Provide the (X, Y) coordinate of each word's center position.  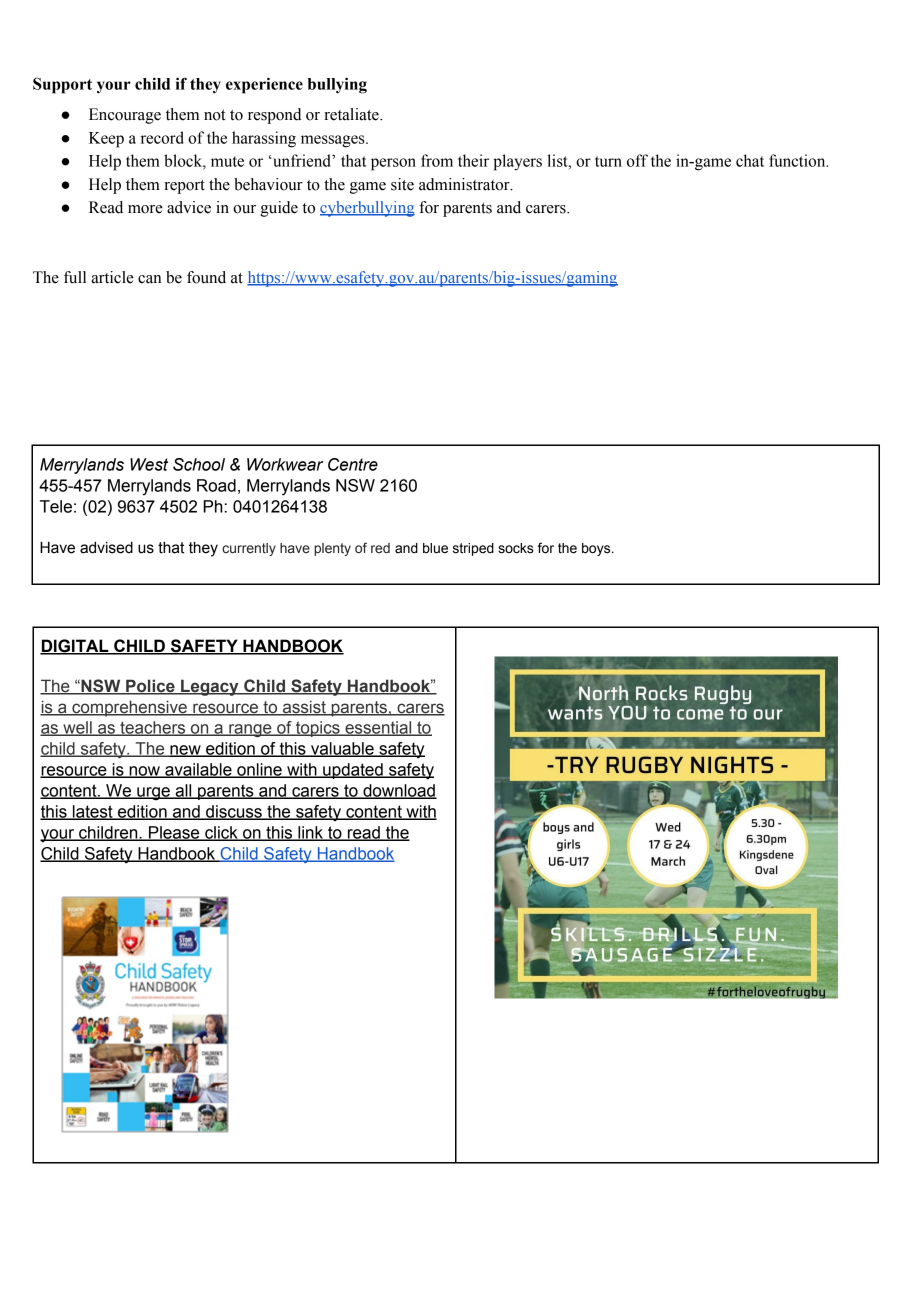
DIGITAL (75, 647)
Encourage (125, 116)
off (637, 160)
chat (750, 160)
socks (516, 548)
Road (216, 485)
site (402, 184)
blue (435, 548)
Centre (353, 464)
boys (597, 549)
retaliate (352, 114)
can (150, 279)
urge (153, 794)
